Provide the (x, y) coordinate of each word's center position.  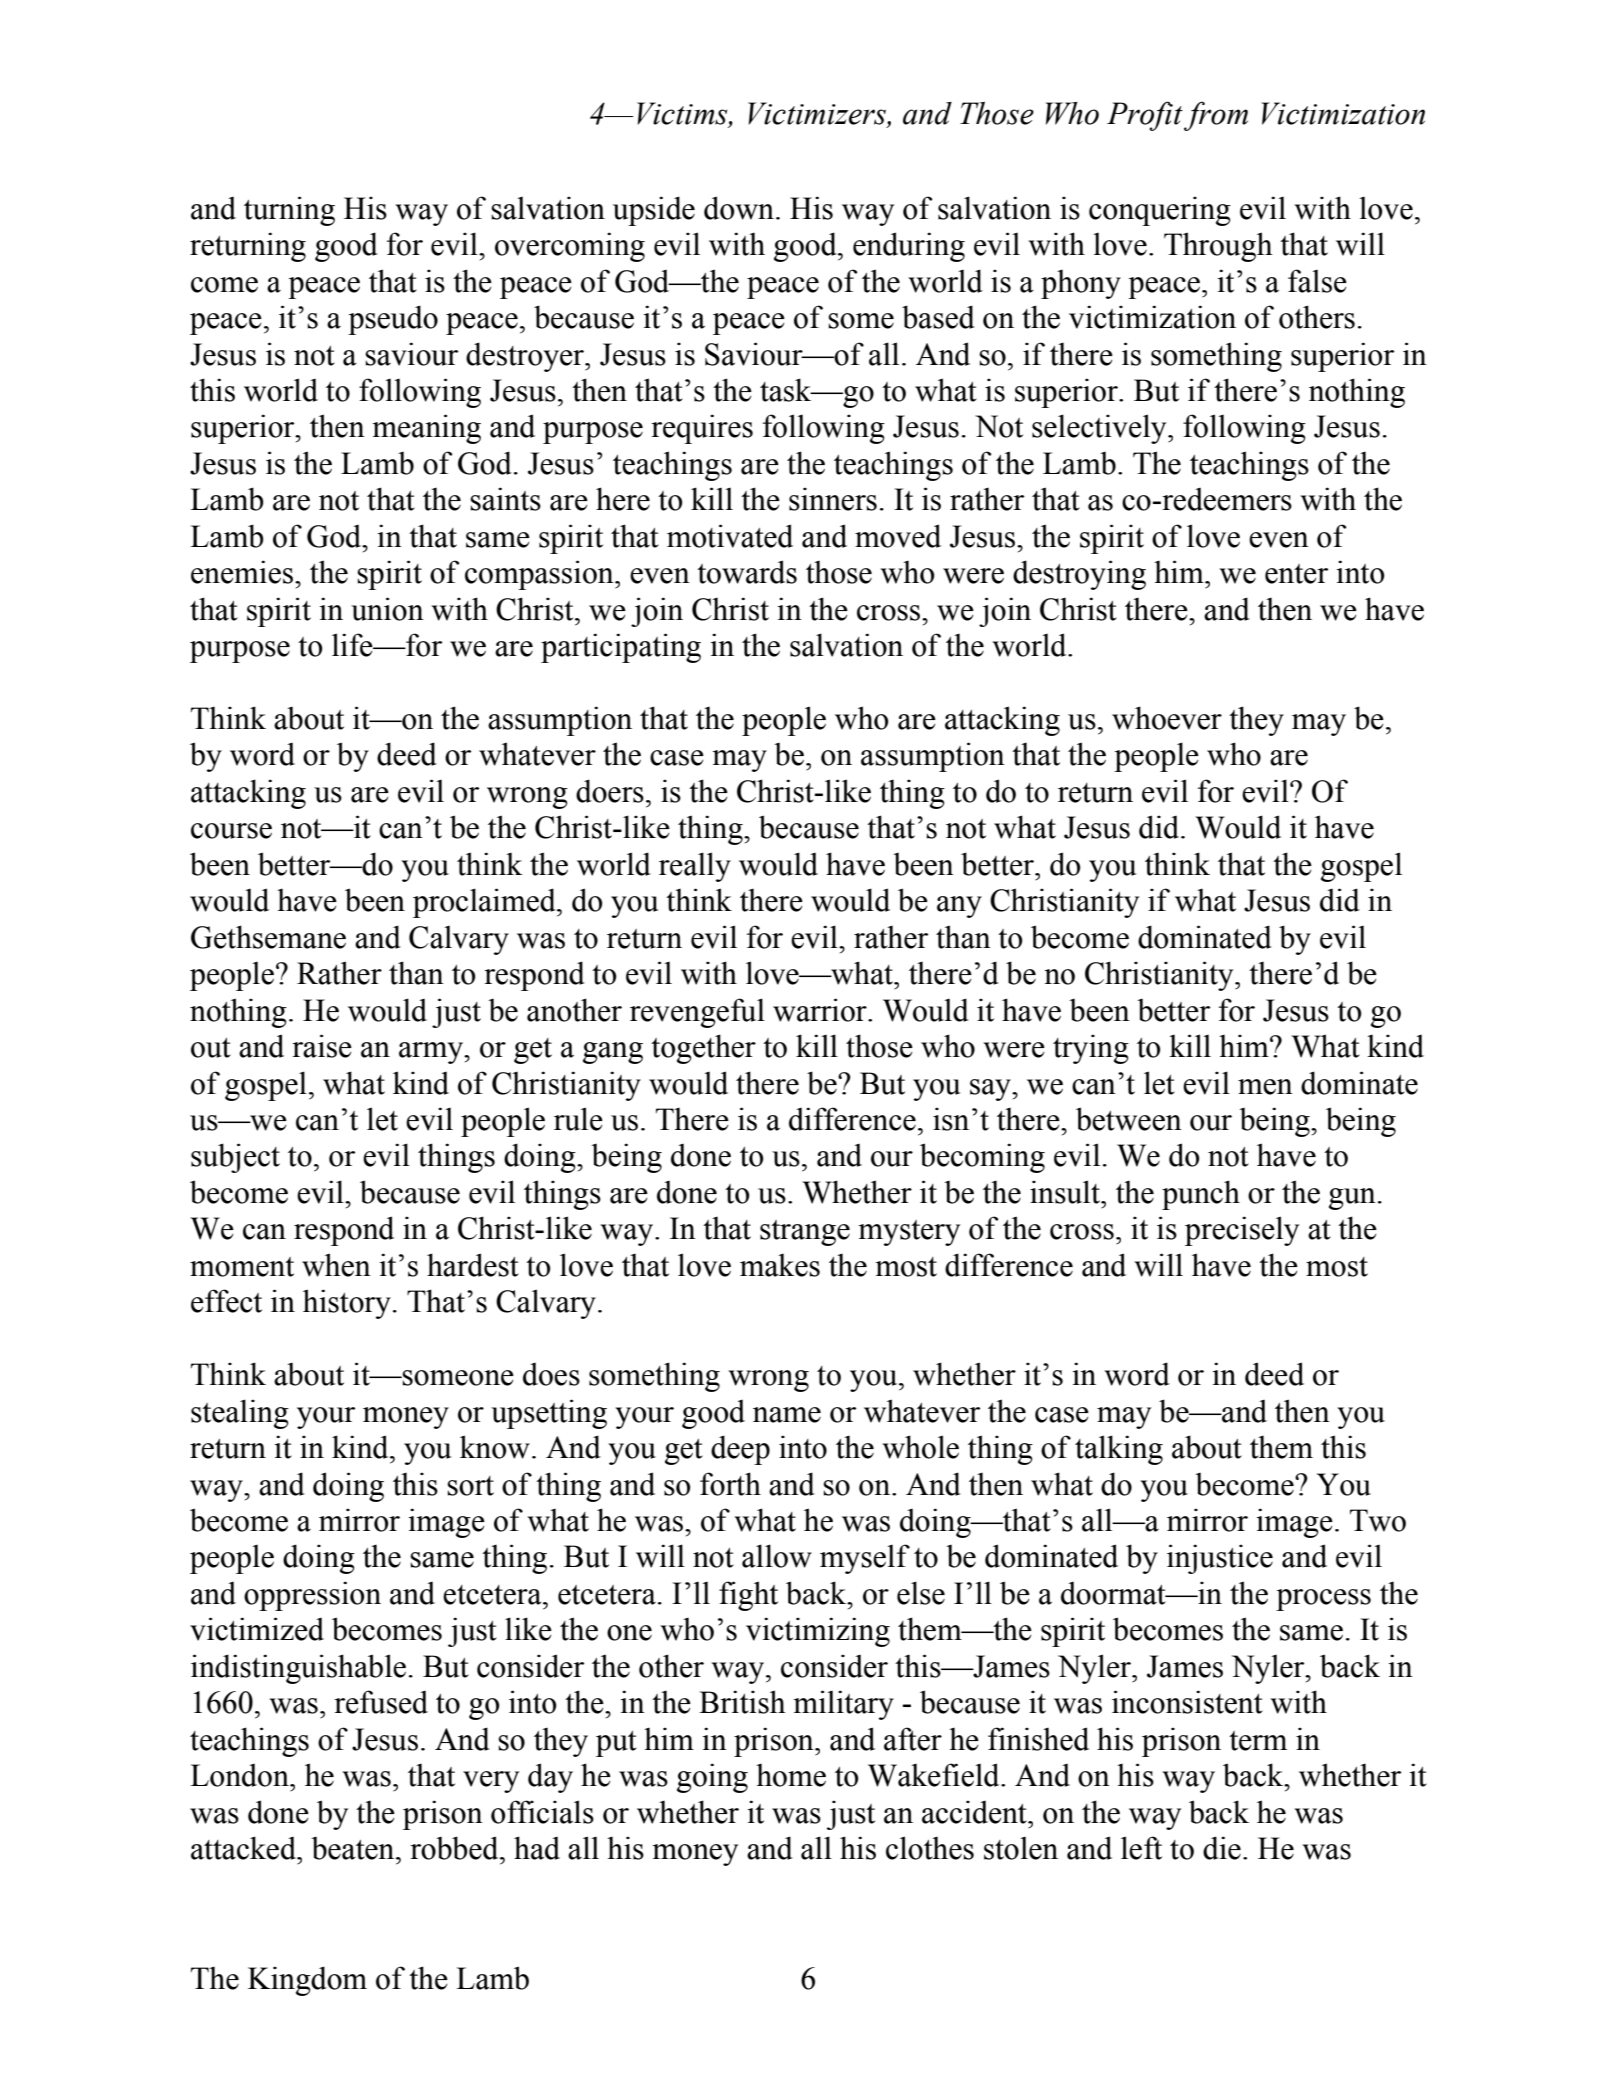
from (1216, 116)
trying (1091, 1049)
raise (322, 1046)
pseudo (393, 320)
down (739, 208)
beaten (354, 1848)
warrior (821, 1010)
